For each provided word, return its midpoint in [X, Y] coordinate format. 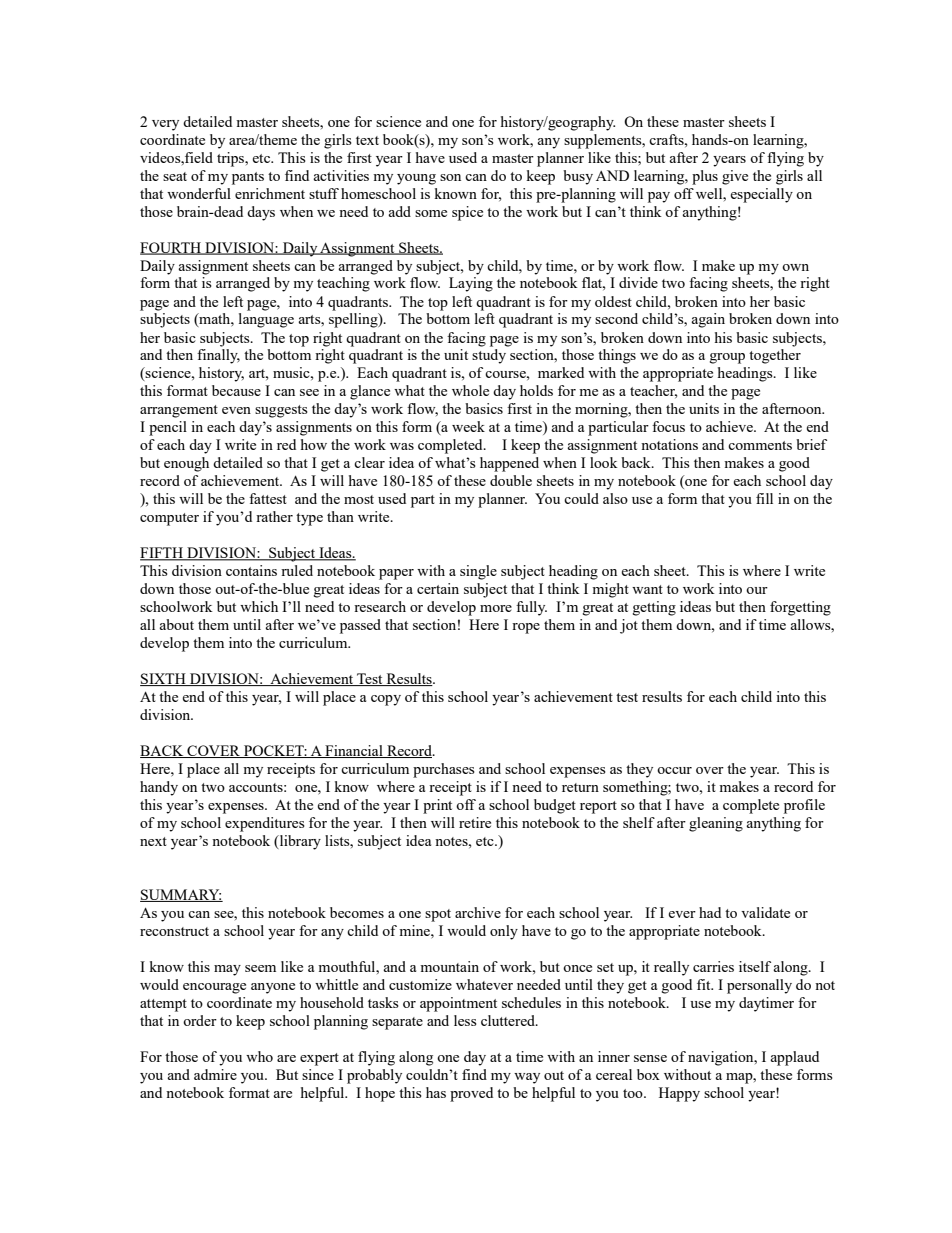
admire [215, 1074]
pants [248, 178]
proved [471, 1094]
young [416, 179]
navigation [722, 1058]
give [735, 177]
